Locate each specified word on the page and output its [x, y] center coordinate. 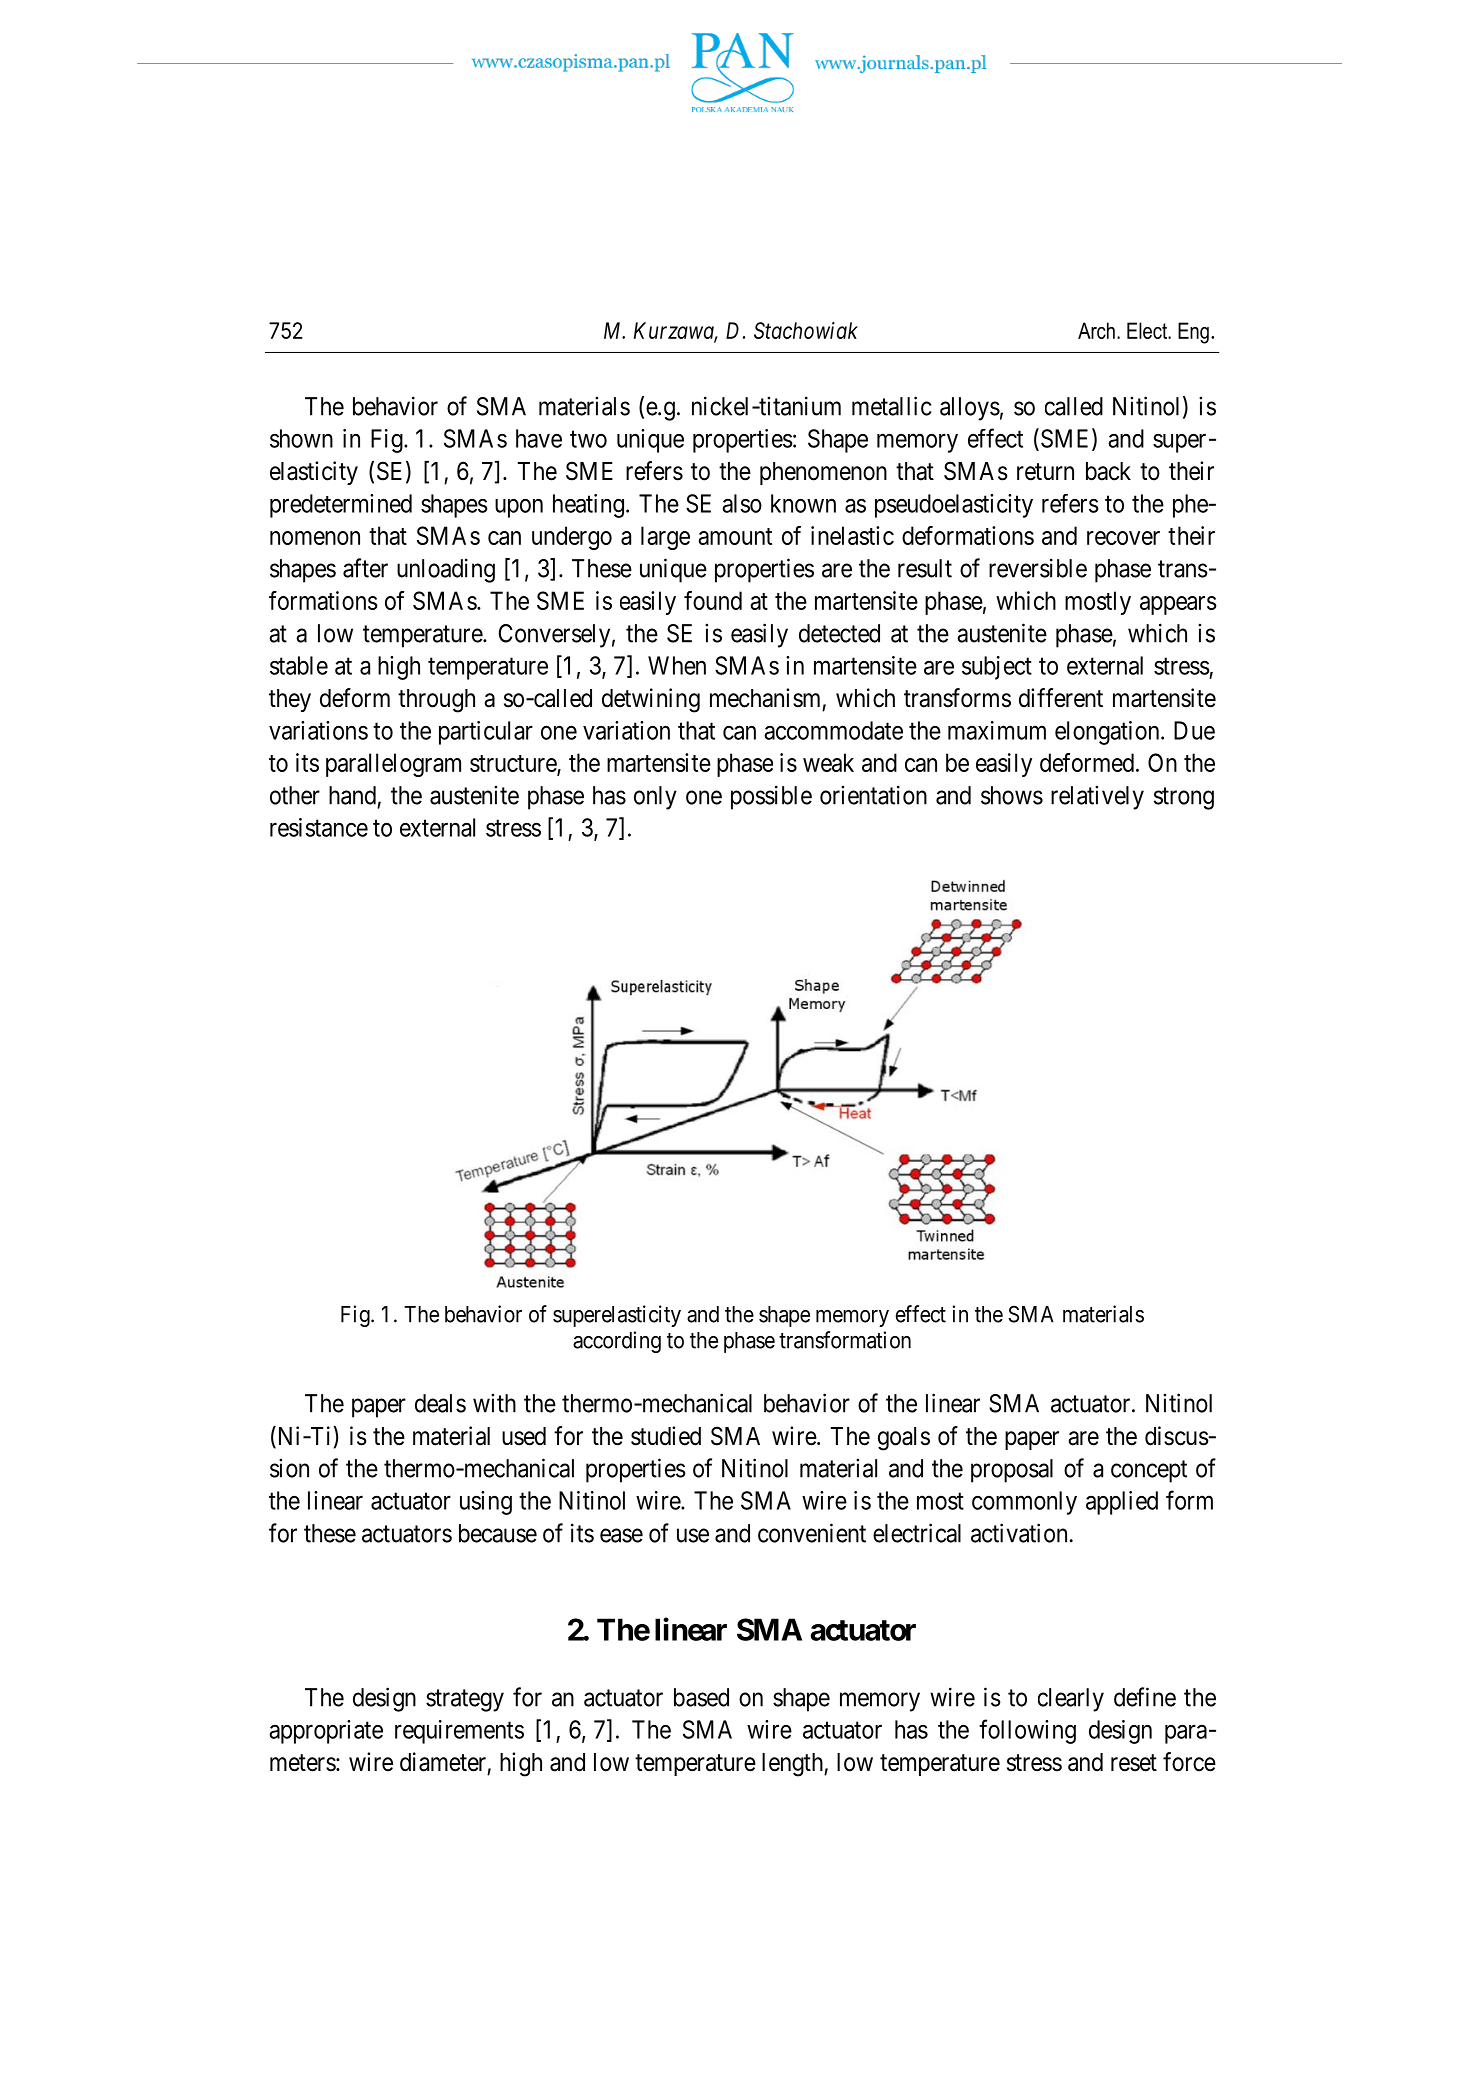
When [677, 665]
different [1061, 698]
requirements [459, 1732]
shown [301, 438]
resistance [319, 827]
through [436, 701]
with [494, 1403]
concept [1149, 1471]
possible [771, 797]
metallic [891, 406]
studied [666, 1436]
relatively [1097, 797]
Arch [1096, 330]
